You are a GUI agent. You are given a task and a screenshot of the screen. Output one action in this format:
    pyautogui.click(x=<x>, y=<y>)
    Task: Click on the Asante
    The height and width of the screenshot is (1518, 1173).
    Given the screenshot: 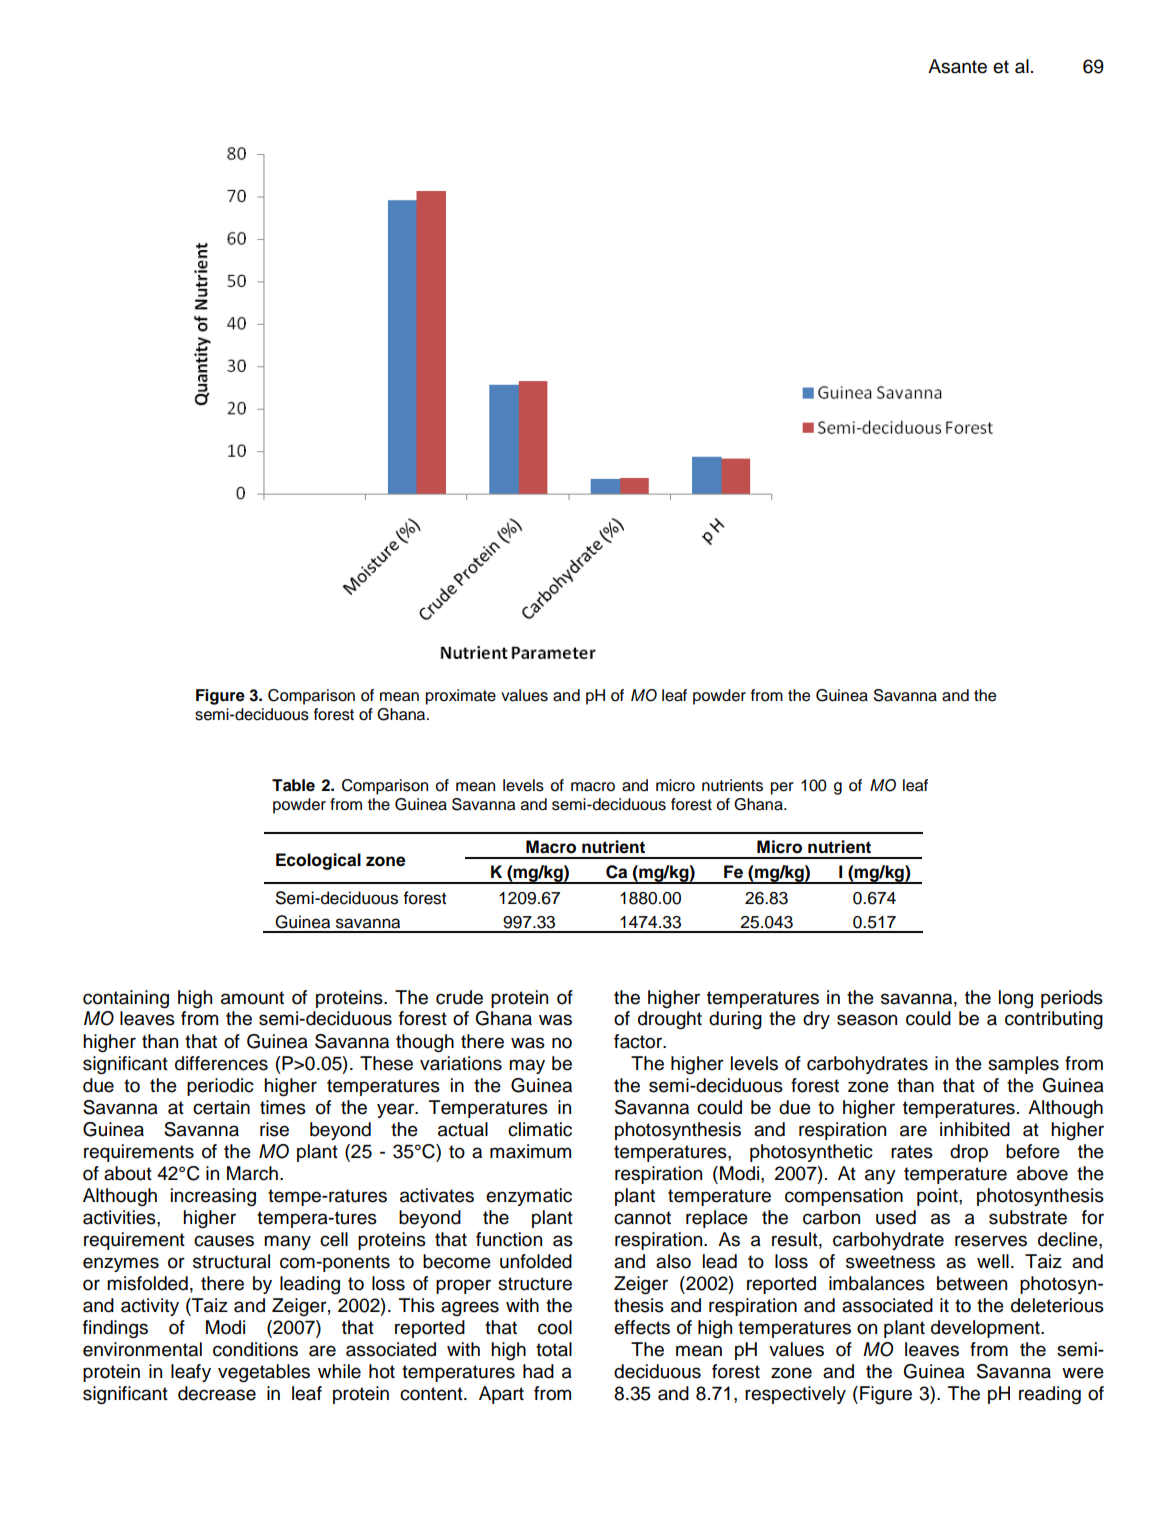 What is the action you would take?
    pyautogui.click(x=957, y=66)
